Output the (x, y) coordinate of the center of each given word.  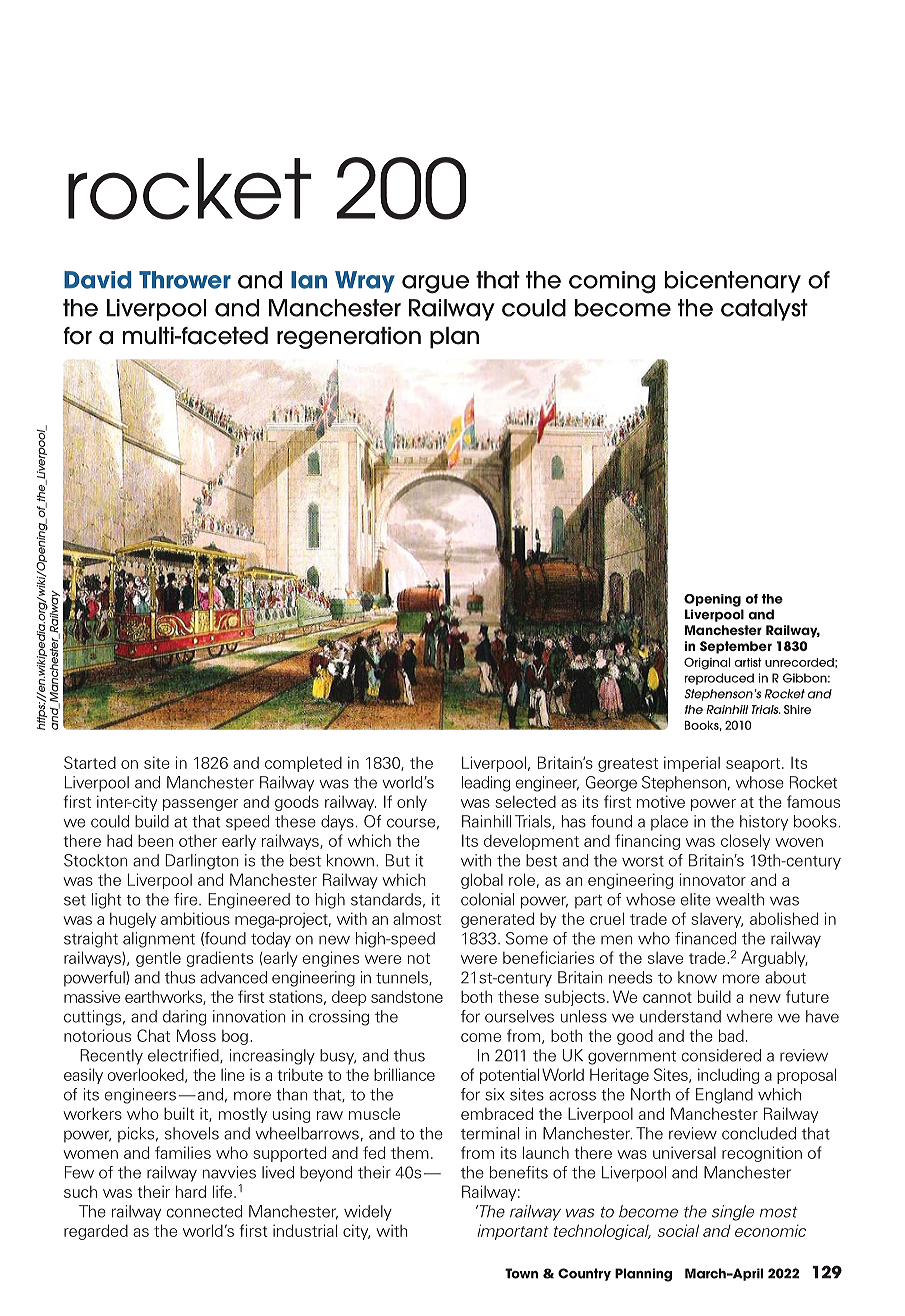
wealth (740, 899)
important (513, 1232)
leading (486, 784)
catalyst (764, 310)
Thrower (185, 280)
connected (204, 1211)
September (736, 647)
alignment (159, 940)
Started (90, 762)
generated (497, 920)
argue (435, 284)
